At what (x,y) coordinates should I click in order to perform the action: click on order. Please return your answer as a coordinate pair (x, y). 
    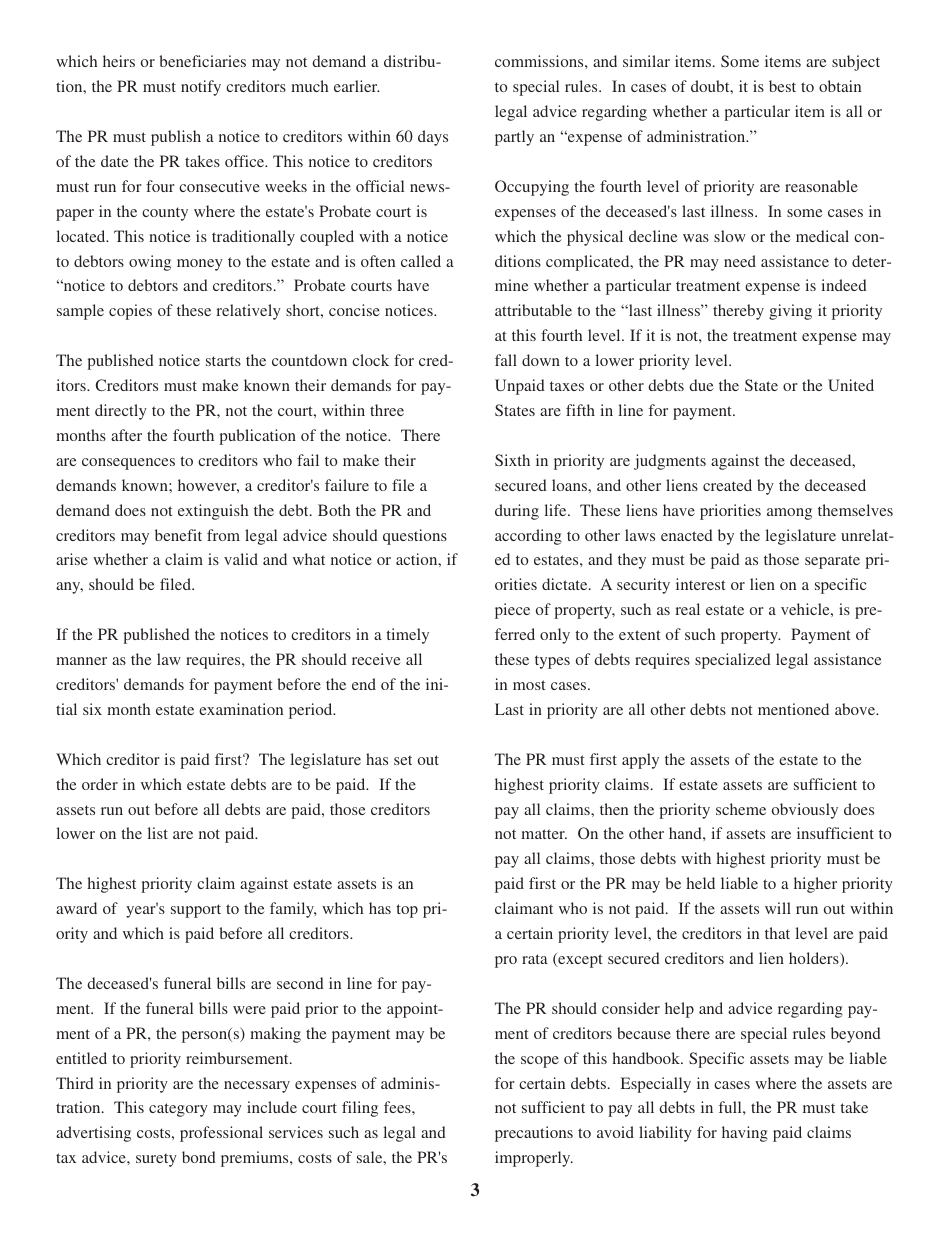
    Looking at the image, I should click on (100, 784).
